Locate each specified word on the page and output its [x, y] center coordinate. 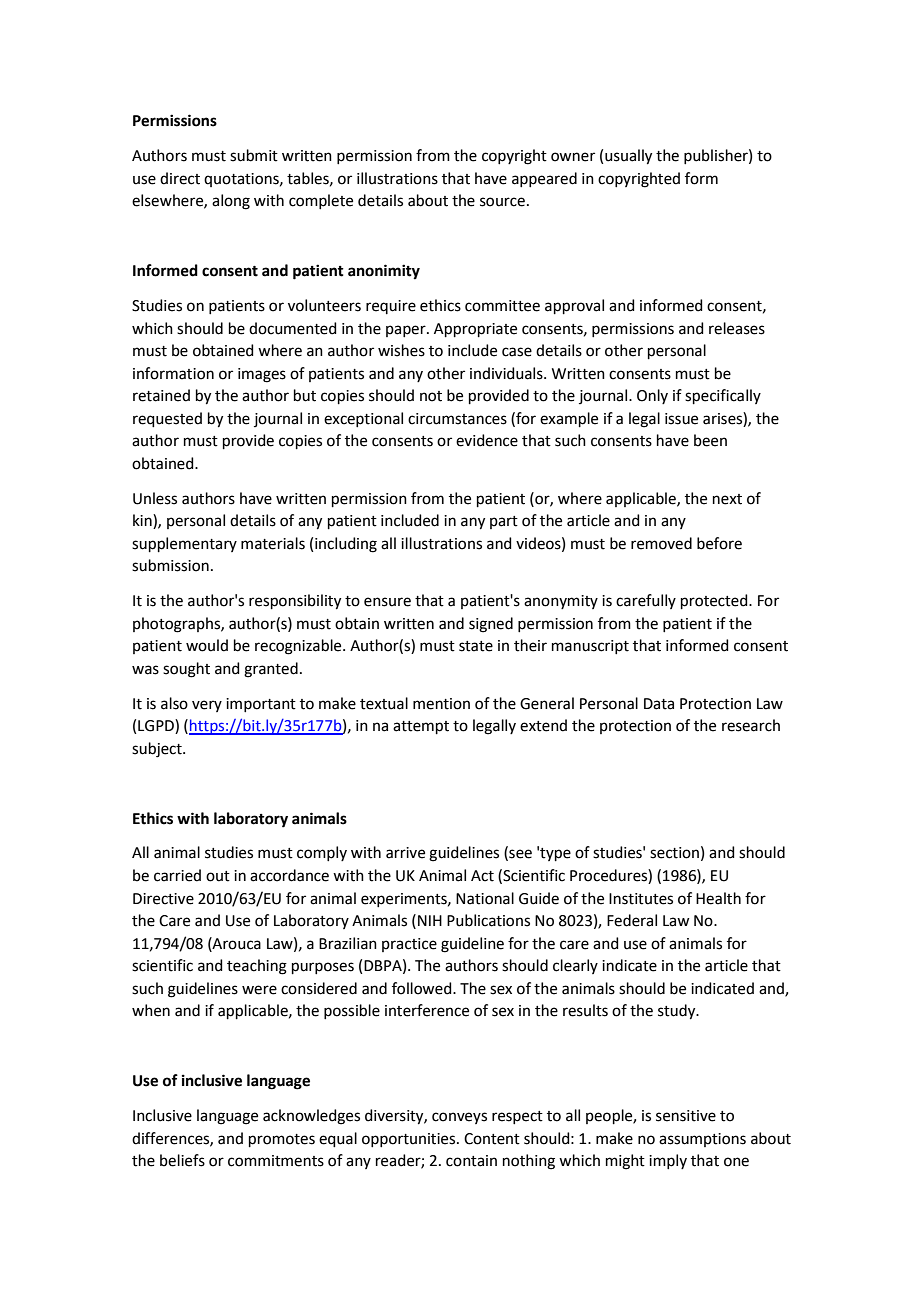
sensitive [686, 1116]
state [476, 646]
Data [659, 704]
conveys [459, 1118]
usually [628, 157]
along [231, 202]
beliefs [182, 1160]
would [207, 645]
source [502, 202]
